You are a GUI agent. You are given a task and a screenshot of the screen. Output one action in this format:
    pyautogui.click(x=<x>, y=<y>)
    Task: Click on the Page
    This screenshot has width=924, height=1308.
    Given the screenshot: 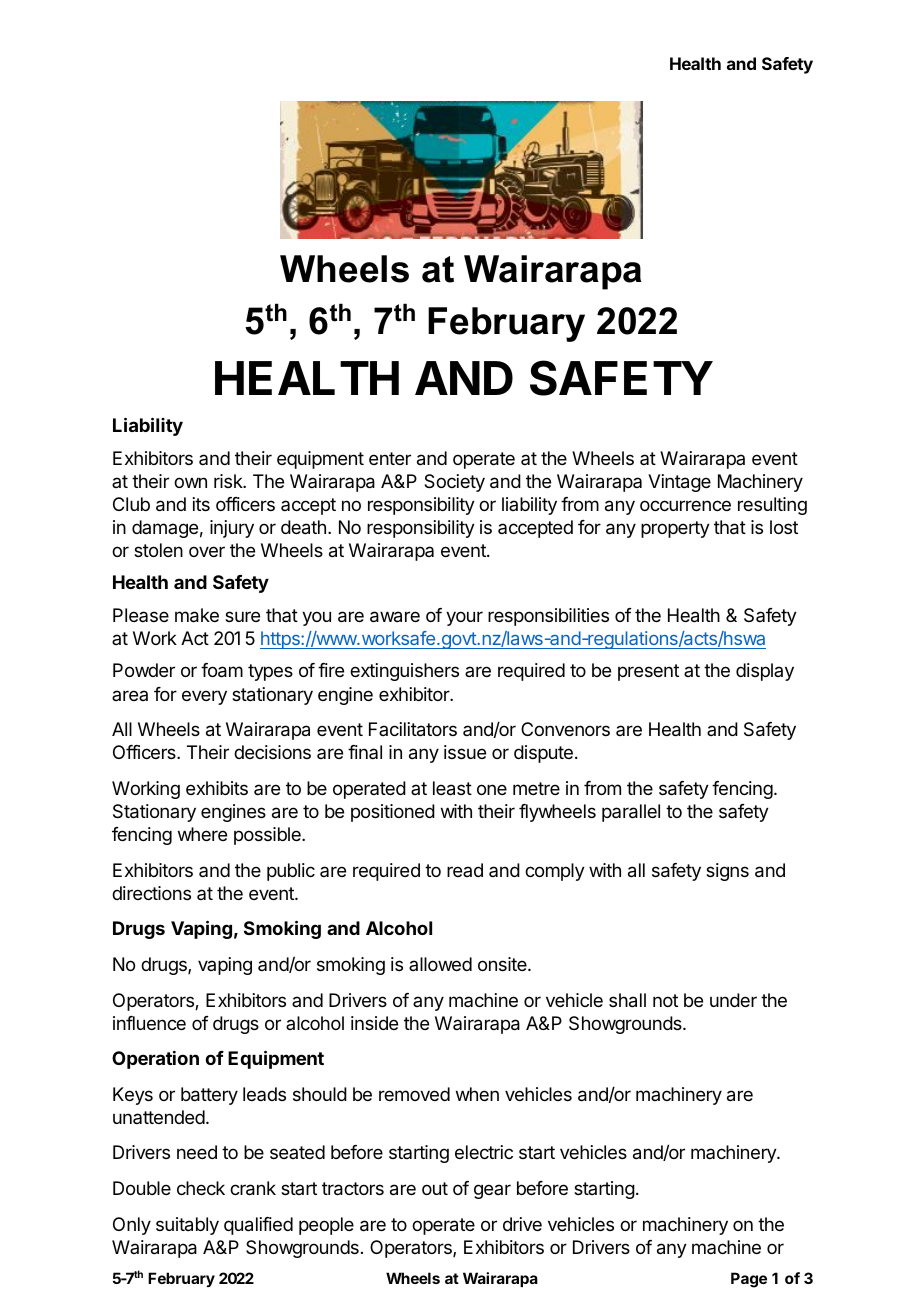 What is the action you would take?
    pyautogui.click(x=749, y=1280)
